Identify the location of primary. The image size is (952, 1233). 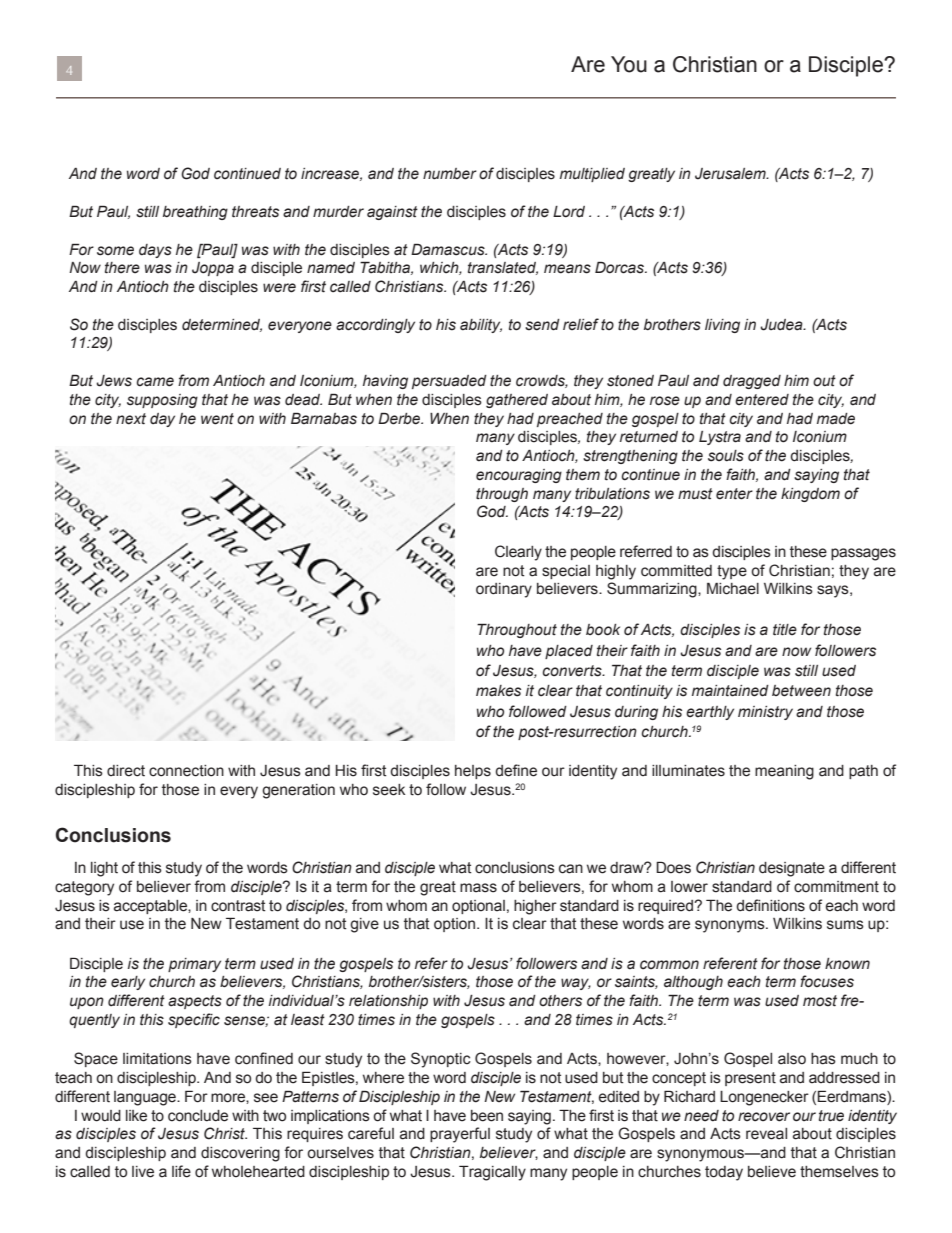
(194, 965).
